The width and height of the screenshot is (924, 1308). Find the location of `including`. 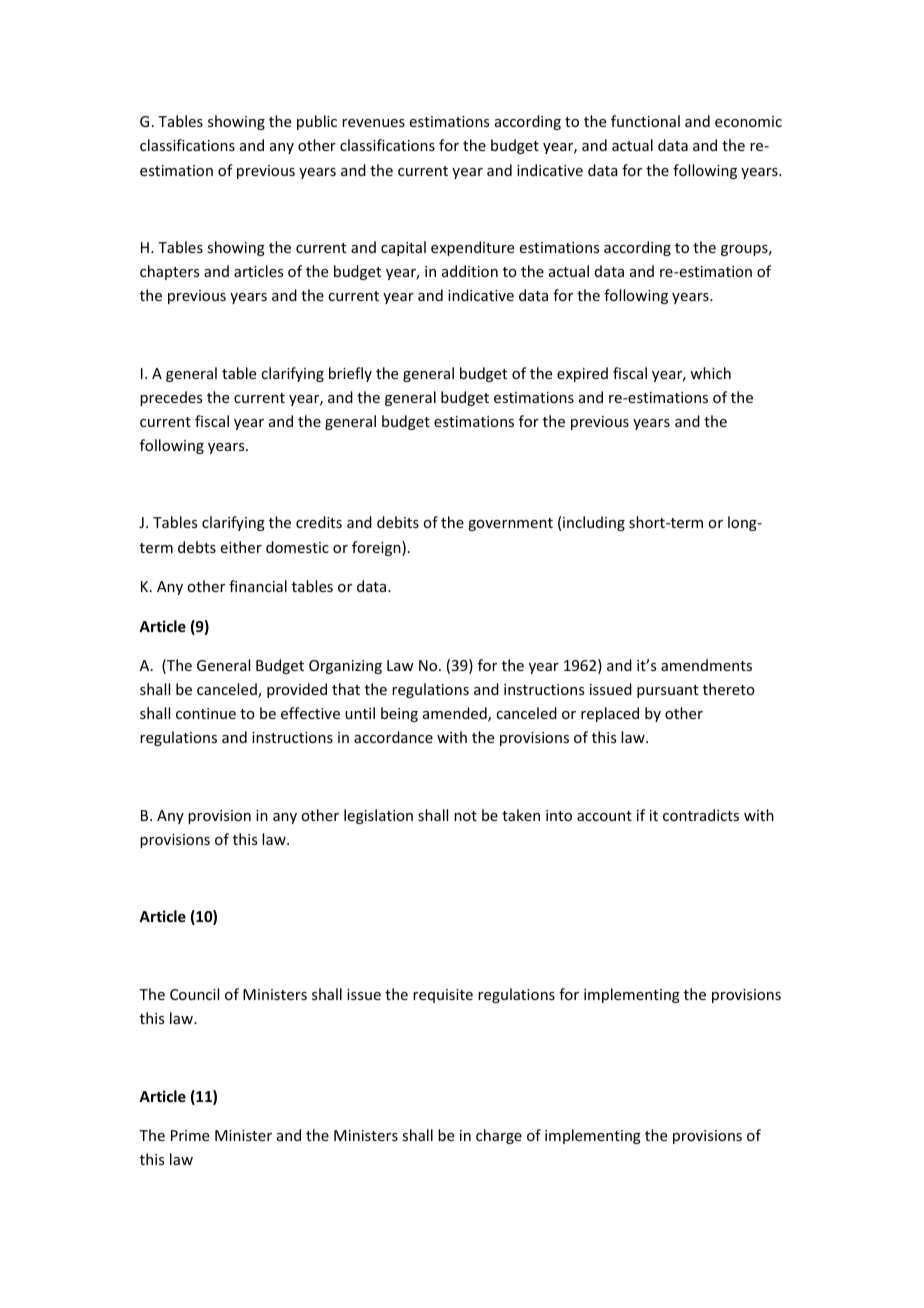

including is located at coordinates (594, 523).
